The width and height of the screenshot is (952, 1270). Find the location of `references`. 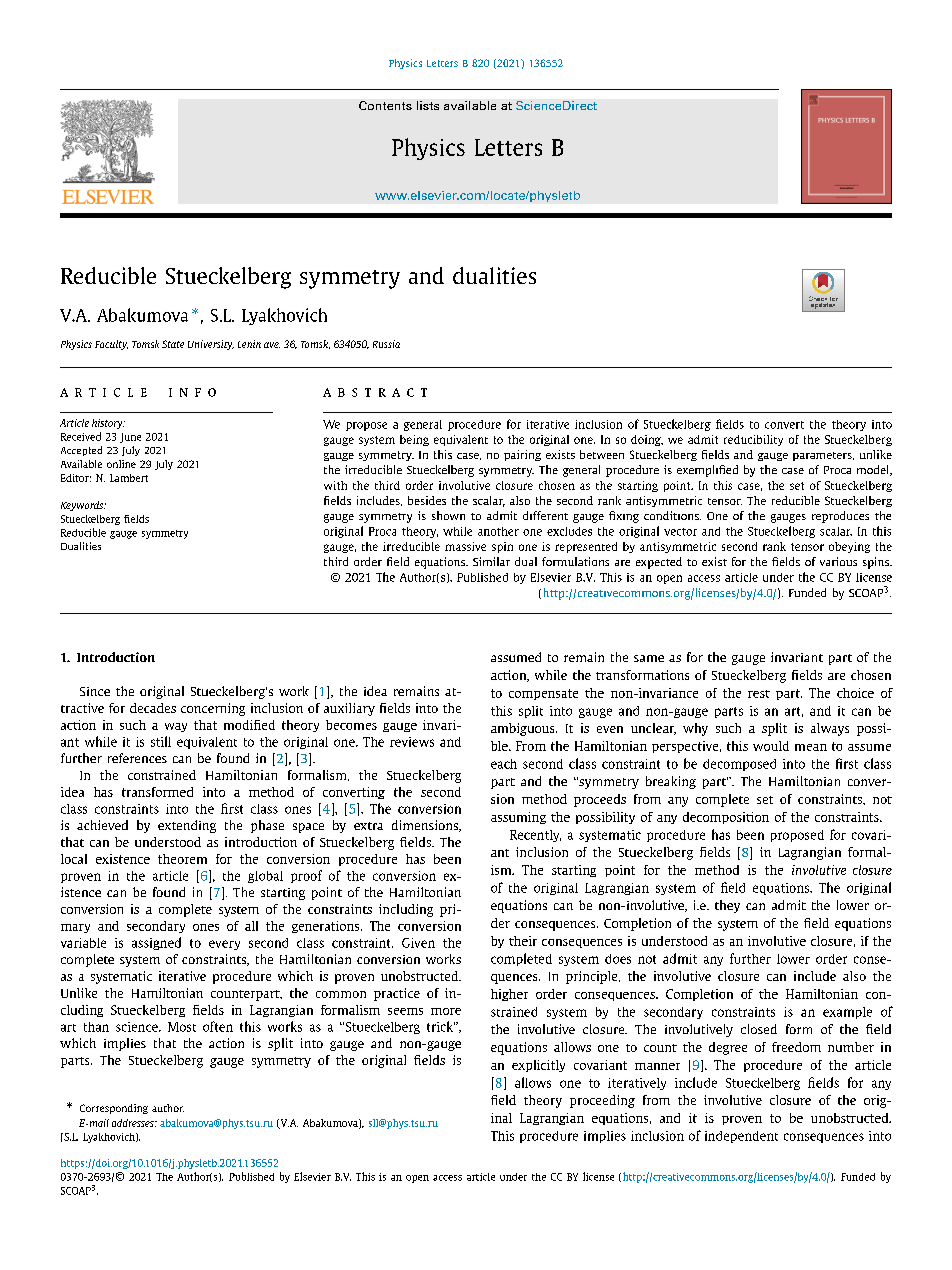

references is located at coordinates (137, 758).
